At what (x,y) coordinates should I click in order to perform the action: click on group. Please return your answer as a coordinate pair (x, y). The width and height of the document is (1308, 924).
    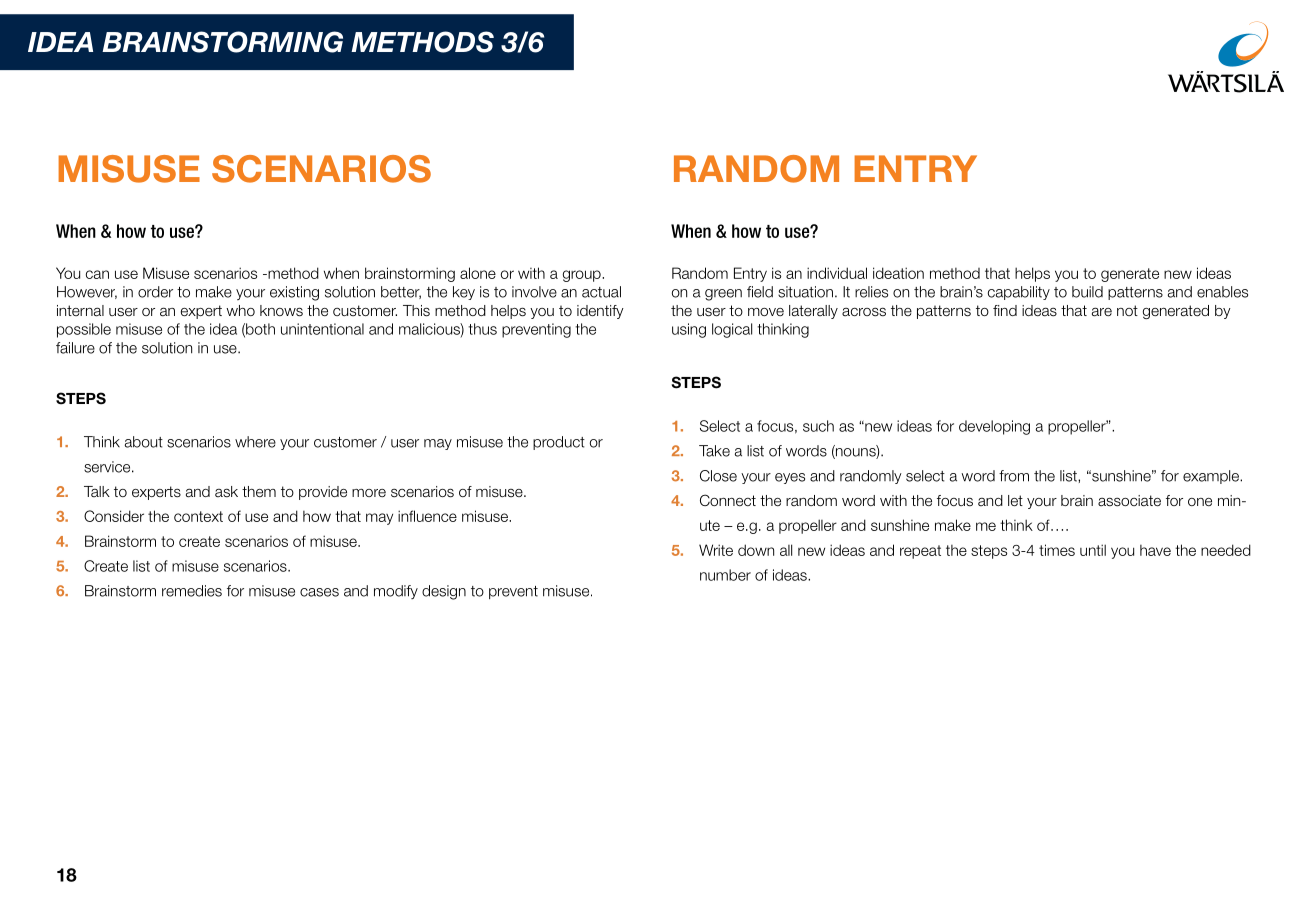
    Looking at the image, I should click on (583, 276).
